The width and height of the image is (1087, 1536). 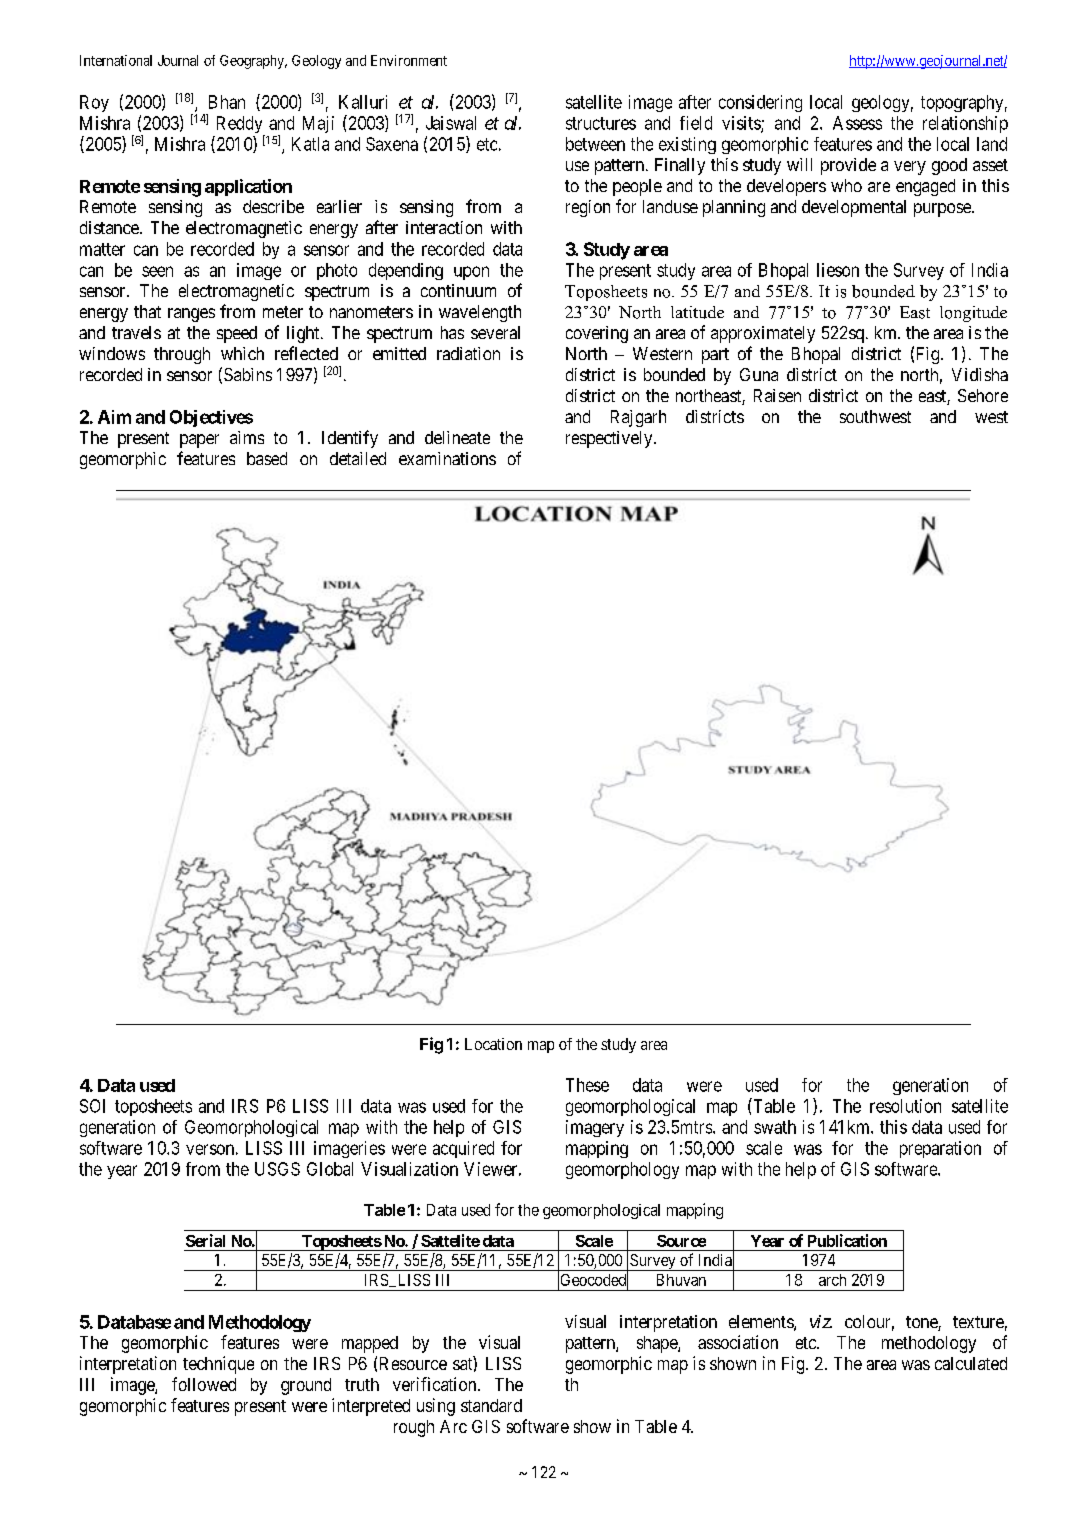 I want to click on resolution, so click(x=905, y=1106).
